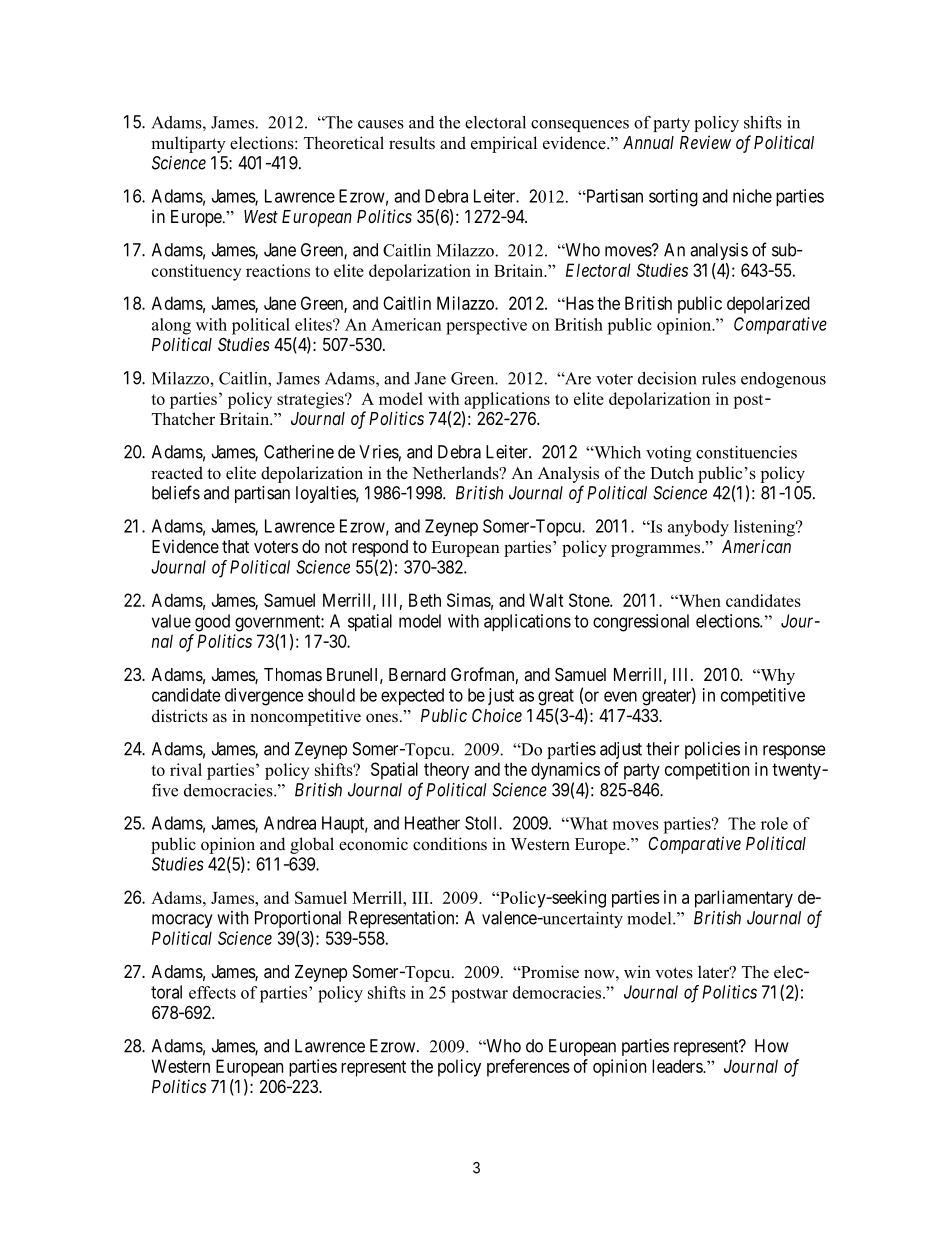 Image resolution: width=952 pixels, height=1233 pixels. I want to click on Choice, so click(497, 715).
